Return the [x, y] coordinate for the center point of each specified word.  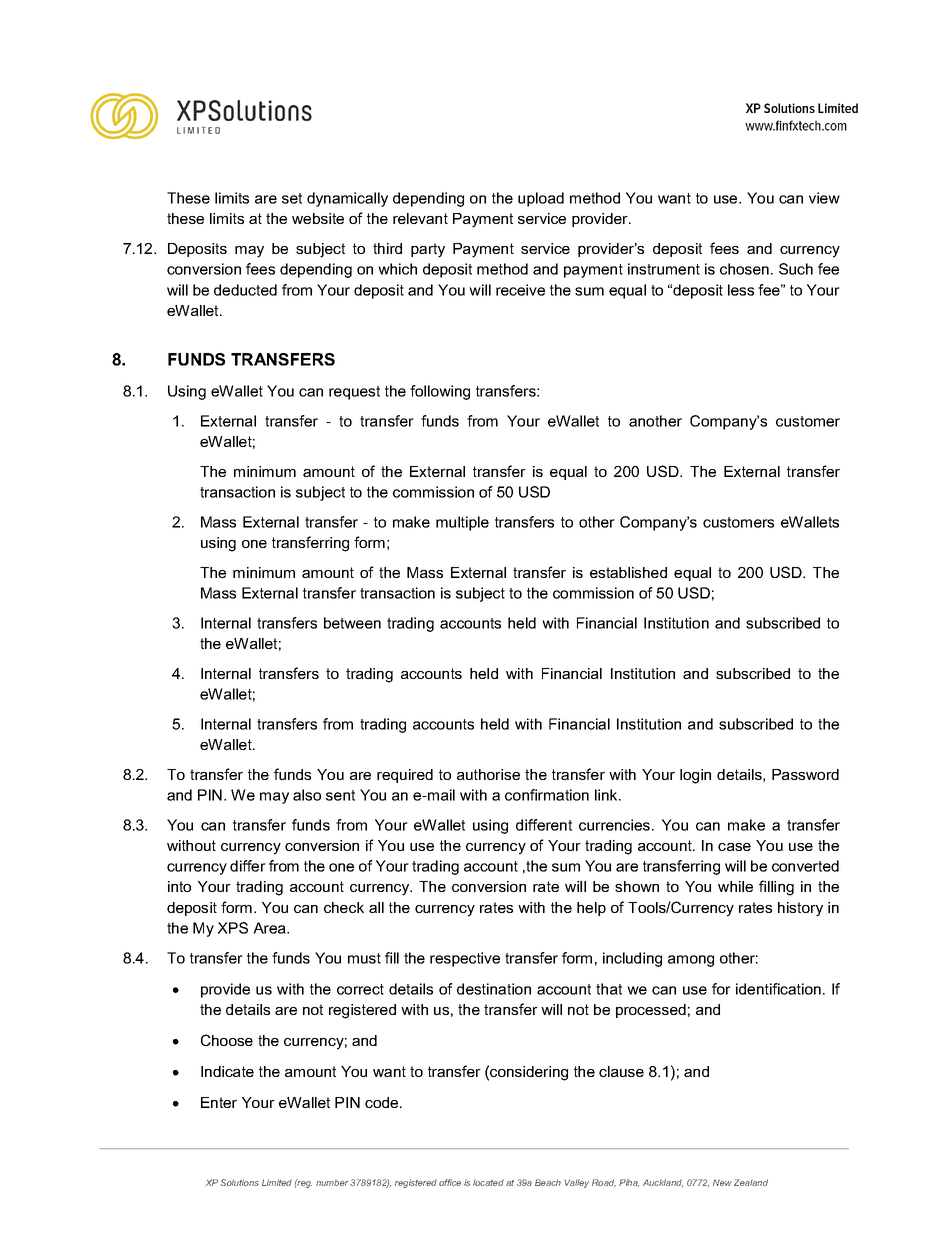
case [734, 847]
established [628, 572]
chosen [744, 269]
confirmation [547, 795]
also [307, 795]
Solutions [239, 1182]
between [352, 623]
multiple [462, 523]
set [292, 198]
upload [541, 199]
